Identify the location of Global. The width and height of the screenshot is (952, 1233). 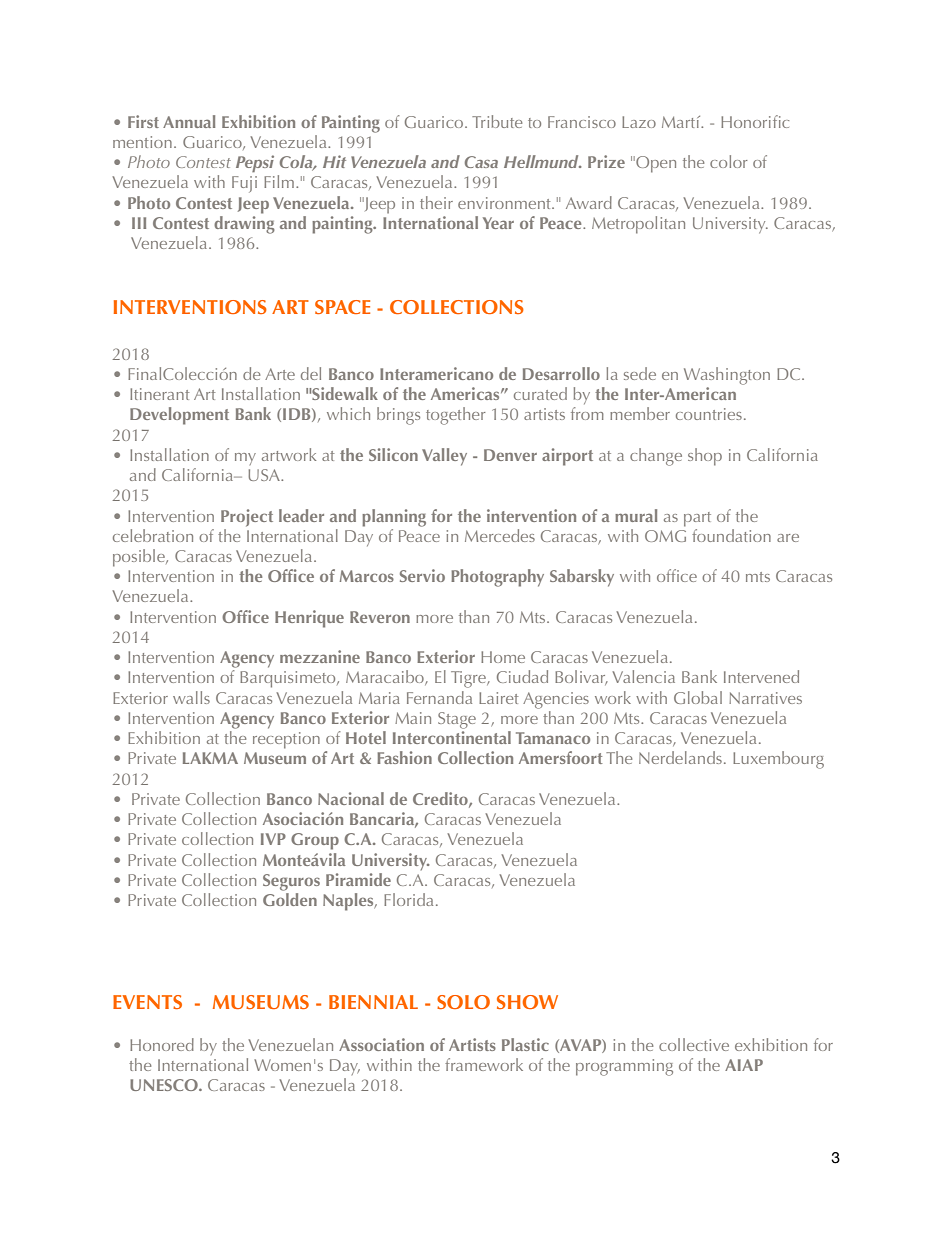
(698, 697).
